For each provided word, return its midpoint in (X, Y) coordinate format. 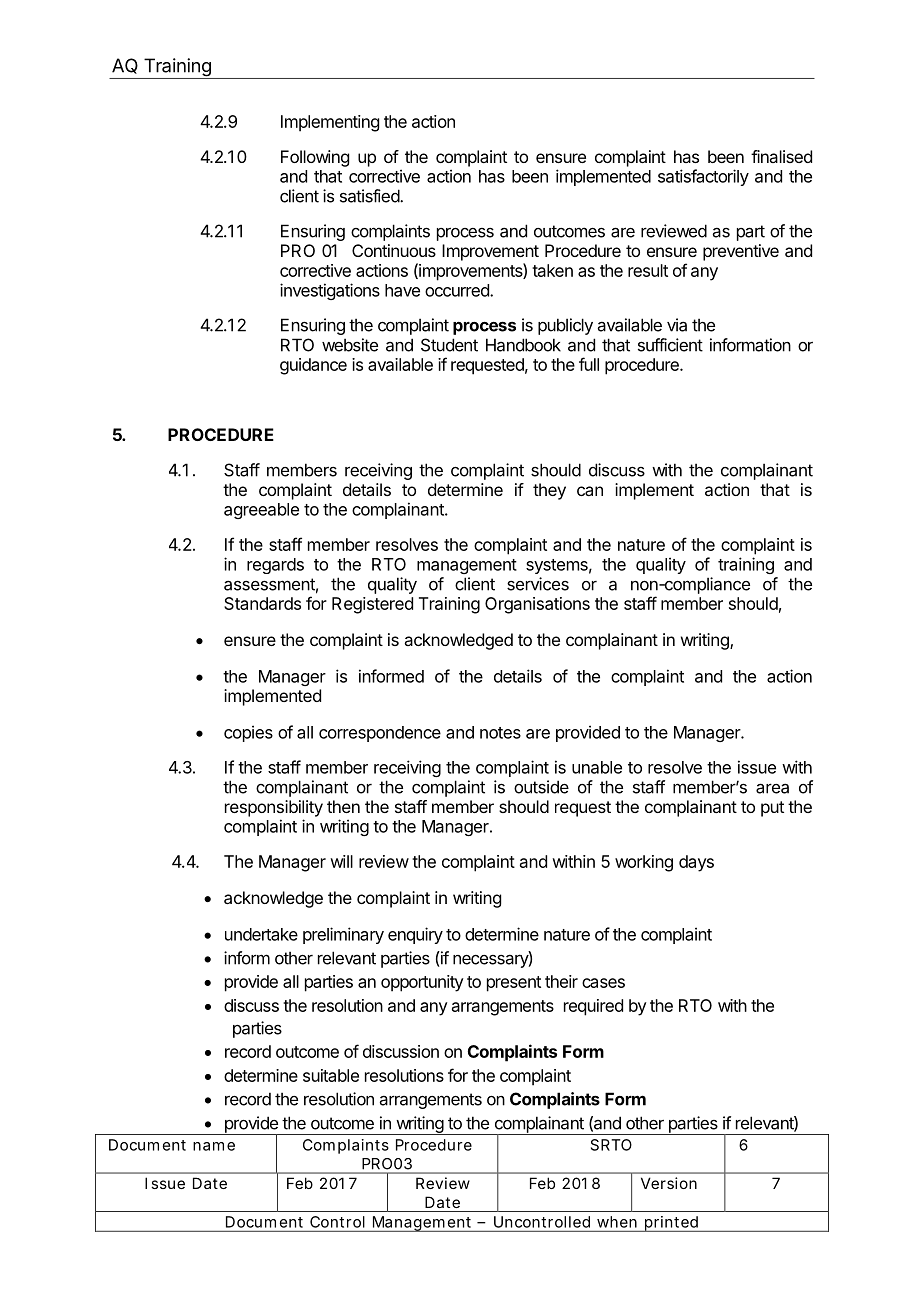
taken (552, 270)
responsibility (274, 808)
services (538, 584)
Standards (262, 603)
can (590, 491)
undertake (261, 934)
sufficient (670, 345)
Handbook (523, 345)
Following (315, 158)
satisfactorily (703, 177)
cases (603, 983)
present (514, 984)
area (772, 788)
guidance (313, 366)
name (214, 1146)
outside (541, 787)
